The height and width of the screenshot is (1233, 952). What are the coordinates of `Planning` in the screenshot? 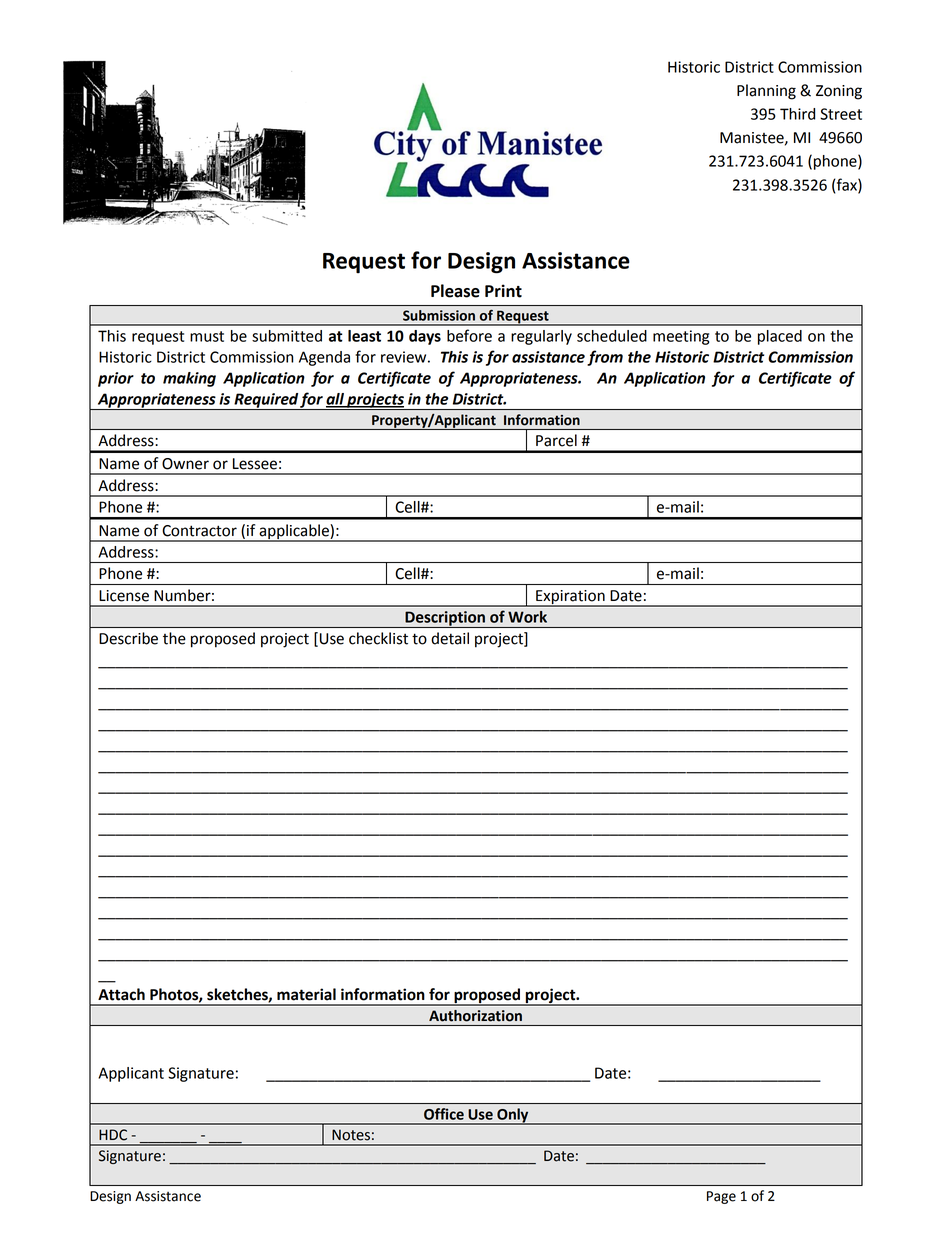 It's located at (766, 92).
